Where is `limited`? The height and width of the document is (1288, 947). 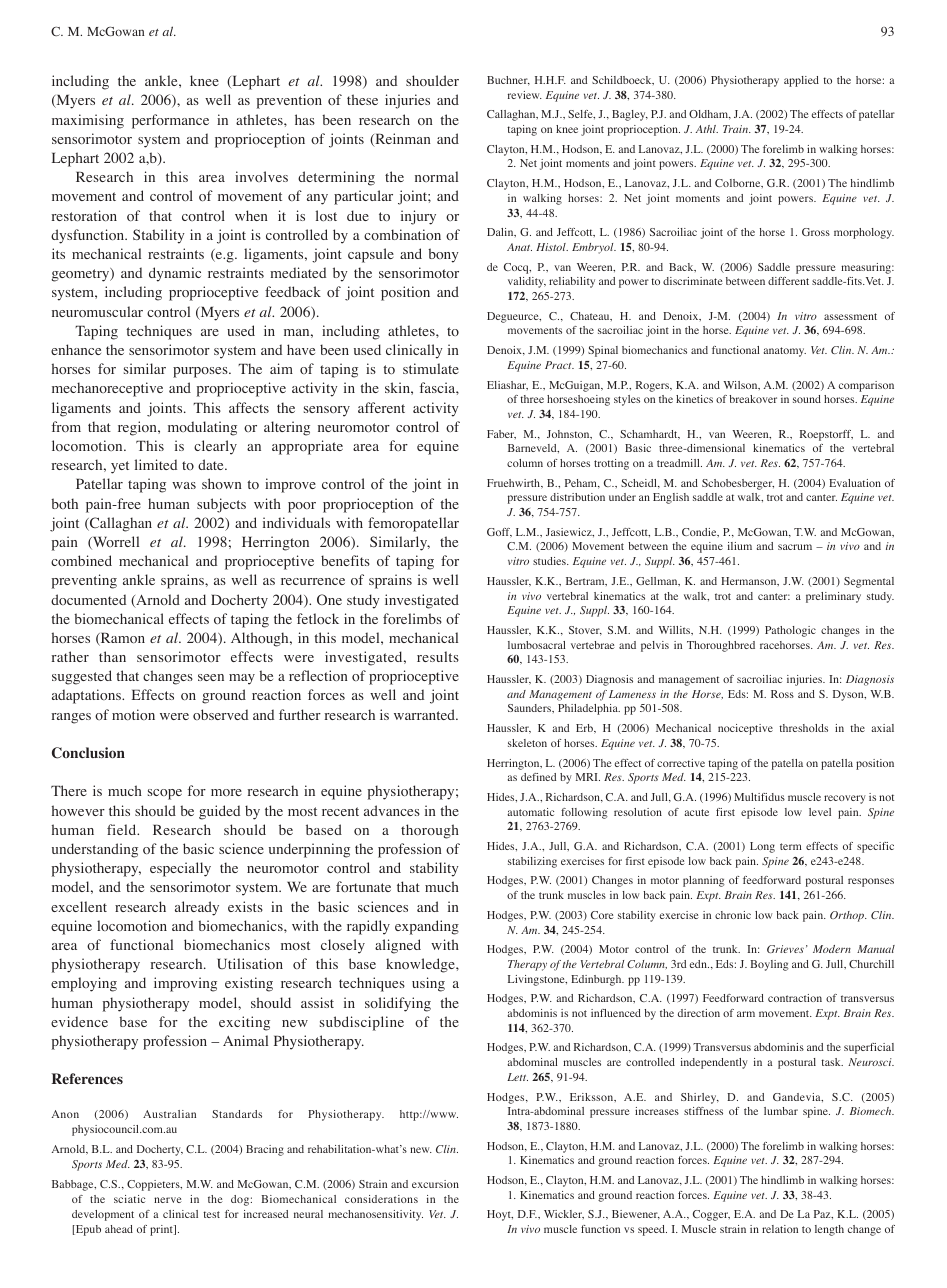 limited is located at coordinates (156, 464).
